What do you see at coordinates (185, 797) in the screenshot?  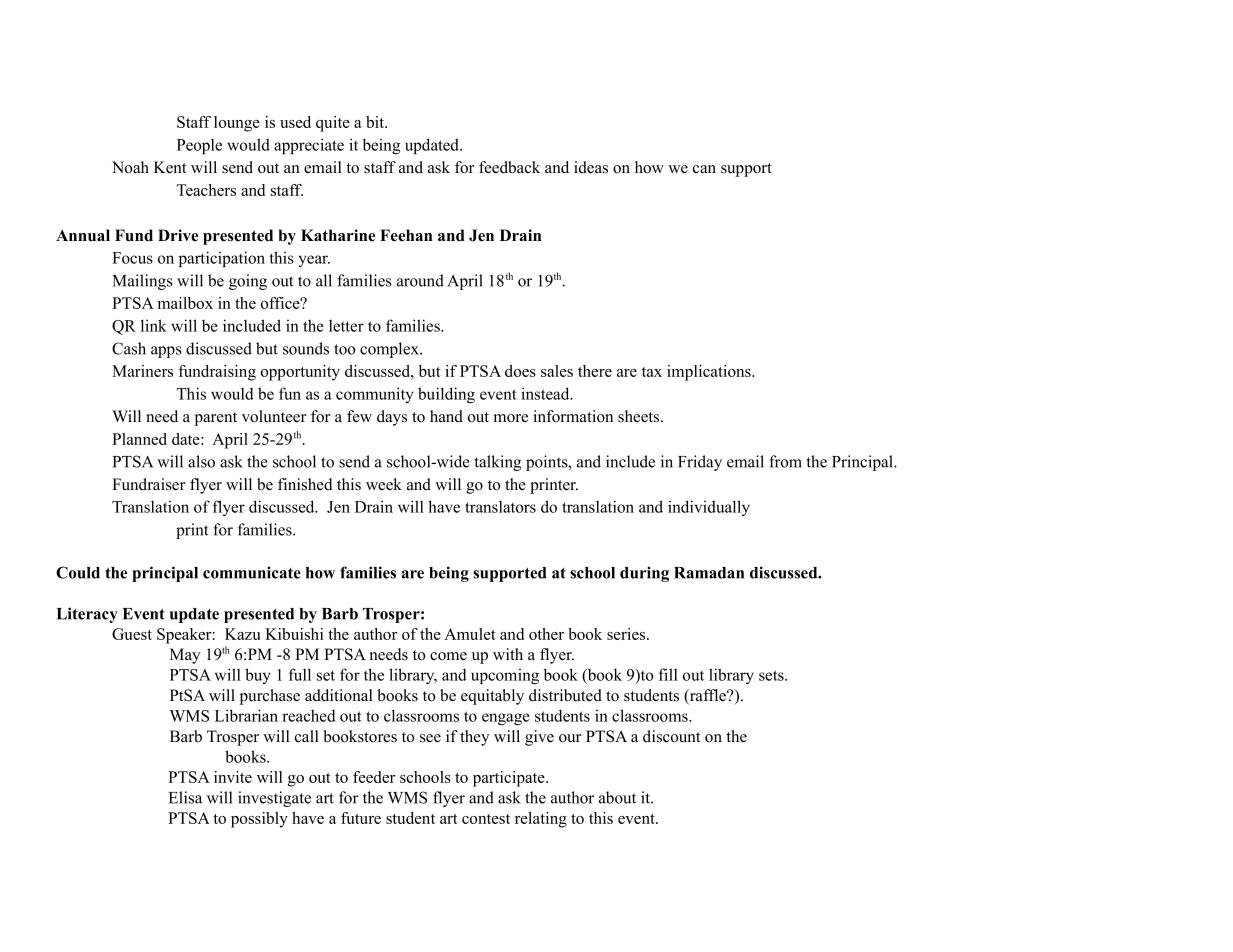 I see `Elisa` at bounding box center [185, 797].
